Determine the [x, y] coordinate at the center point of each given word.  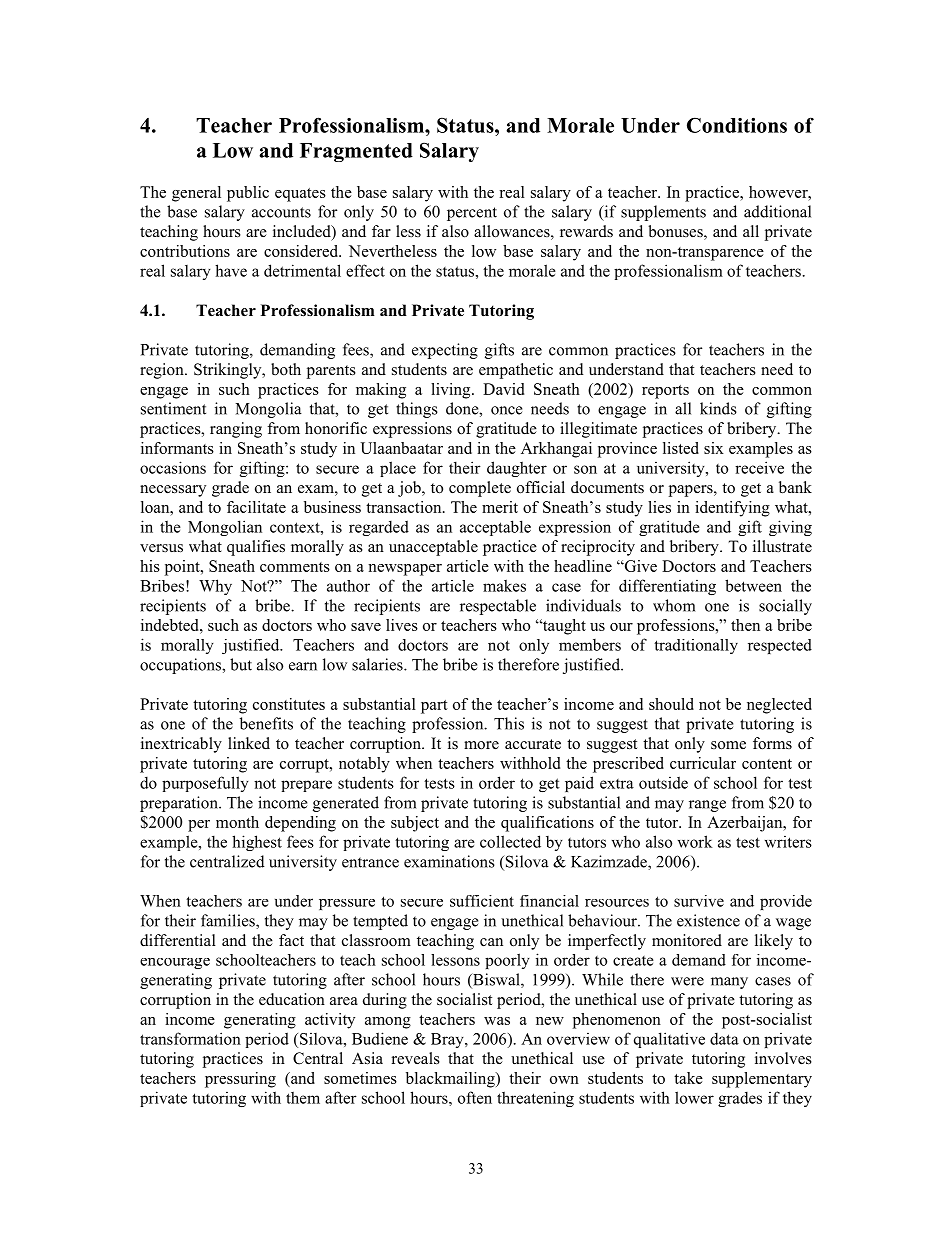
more [481, 745]
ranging [236, 430]
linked [249, 743]
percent [472, 214]
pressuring [240, 1080]
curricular [703, 763]
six [714, 448]
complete [480, 489]
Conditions [737, 125]
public [248, 194]
